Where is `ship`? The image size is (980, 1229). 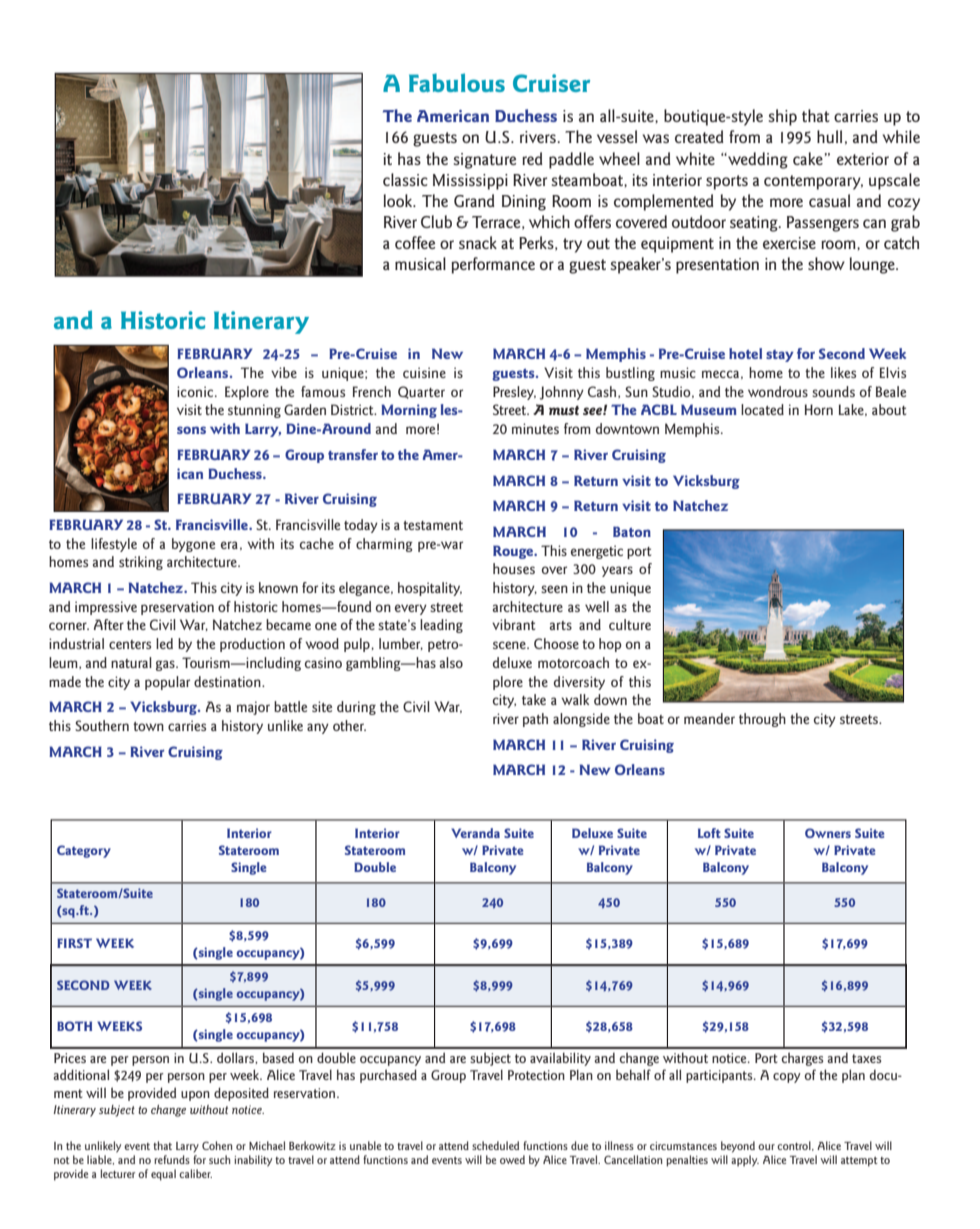
ship is located at coordinates (783, 117).
